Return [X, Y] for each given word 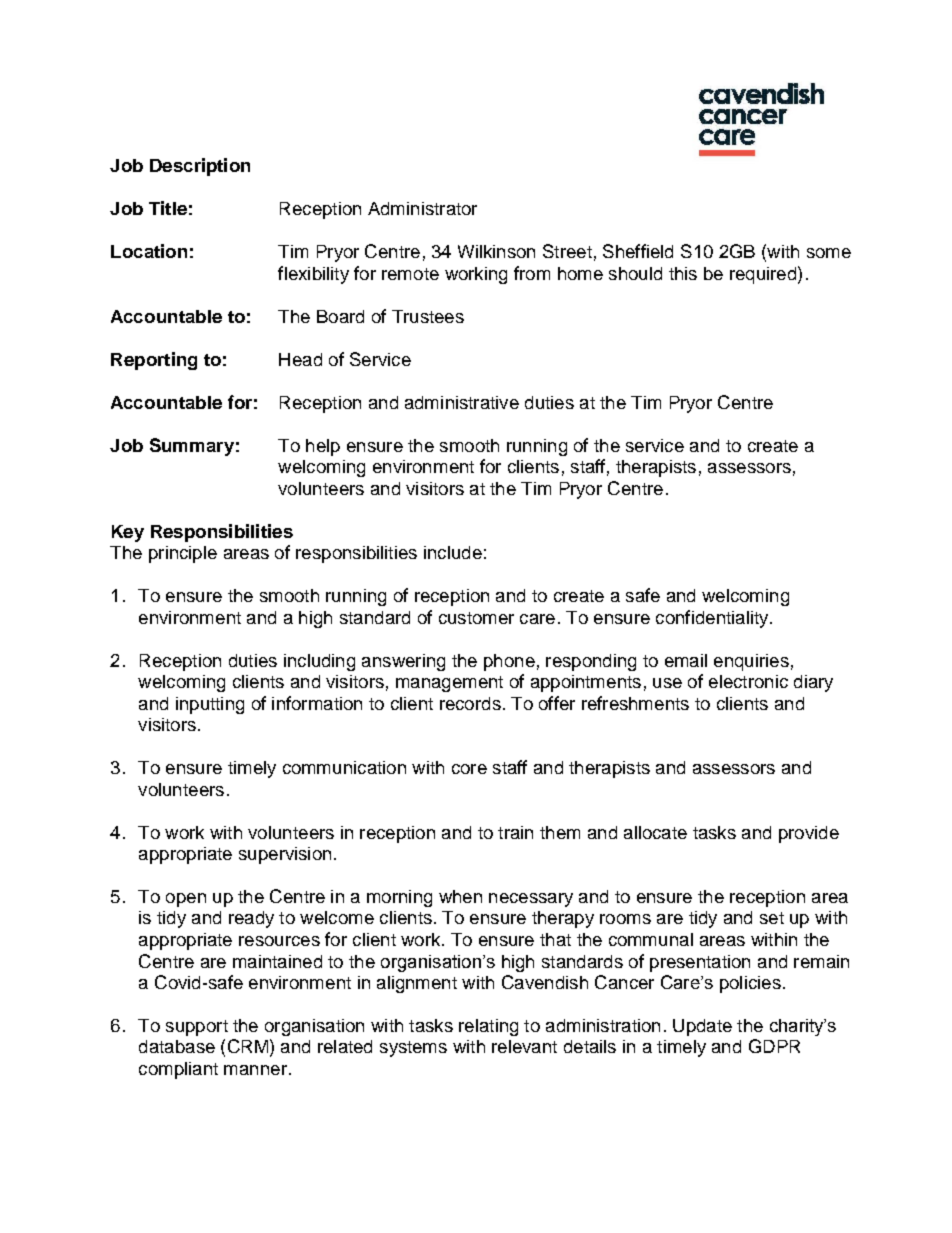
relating [488, 1027]
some [829, 253]
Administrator [422, 208]
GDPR [774, 1046]
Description [200, 167]
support [197, 1028]
